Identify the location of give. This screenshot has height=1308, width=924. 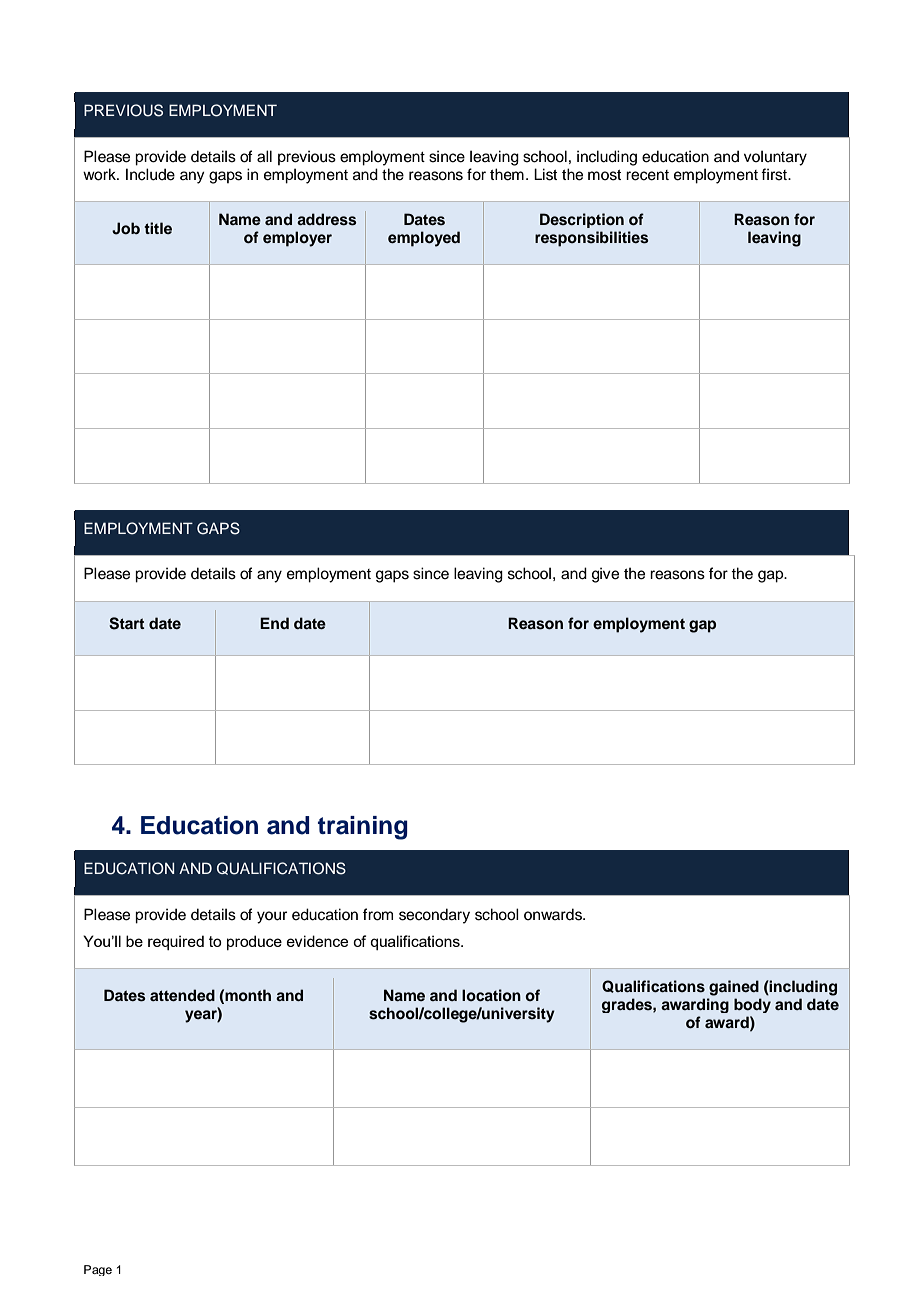
(605, 575).
